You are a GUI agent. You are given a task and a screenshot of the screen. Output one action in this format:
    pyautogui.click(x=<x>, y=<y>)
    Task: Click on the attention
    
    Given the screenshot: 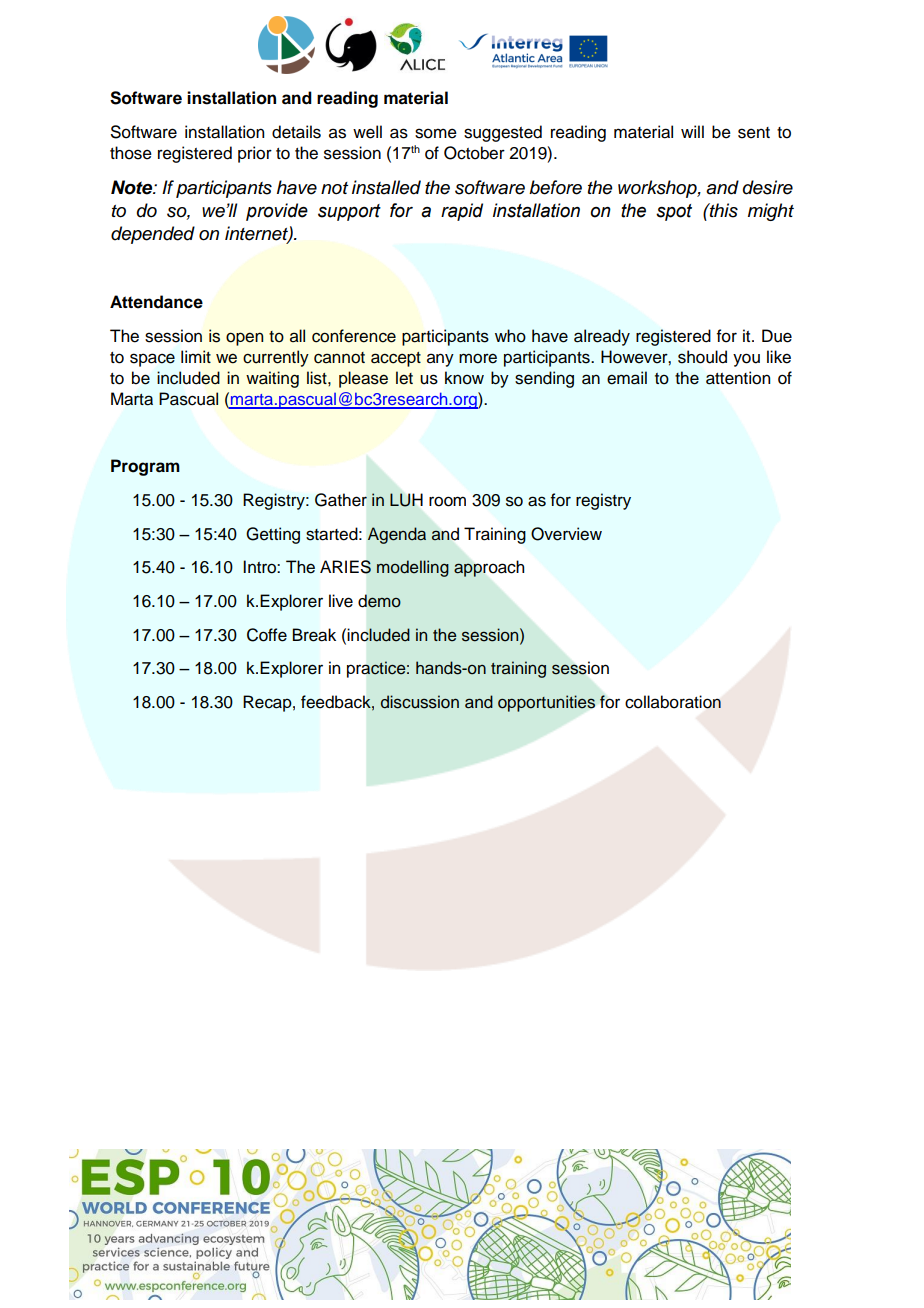 What is the action you would take?
    pyautogui.click(x=738, y=378)
